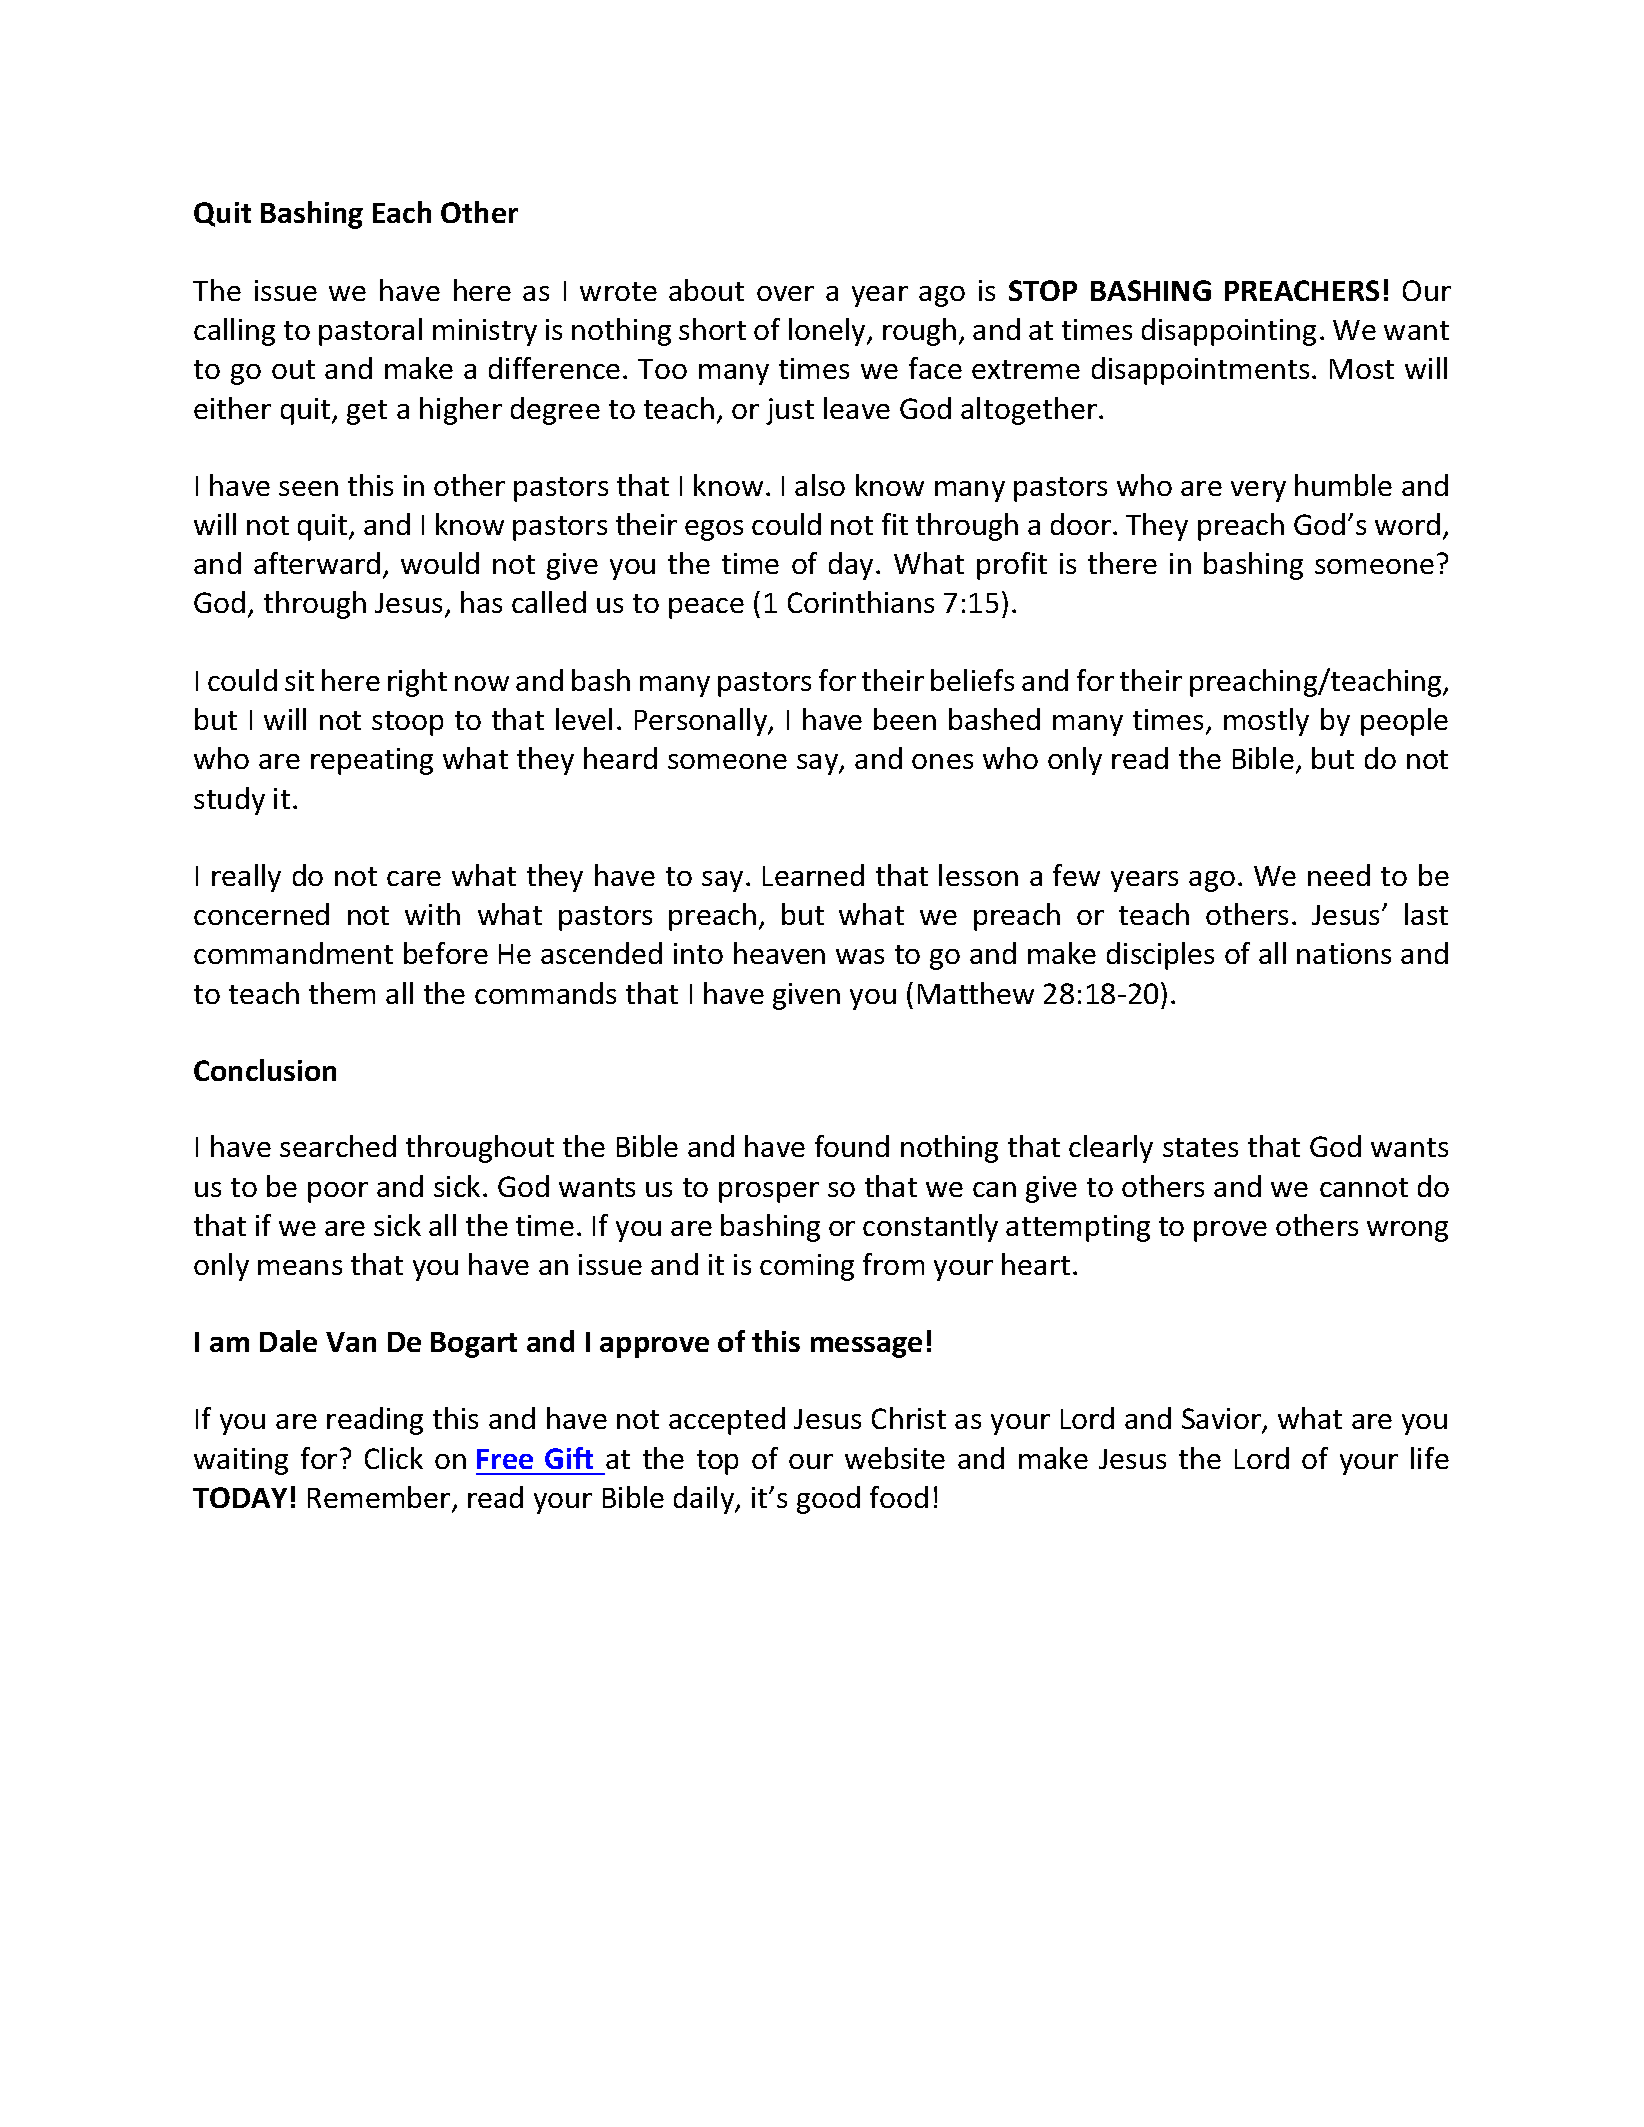 This image has width=1644, height=2127. What do you see at coordinates (860, 956) in the image?
I see `was` at bounding box center [860, 956].
